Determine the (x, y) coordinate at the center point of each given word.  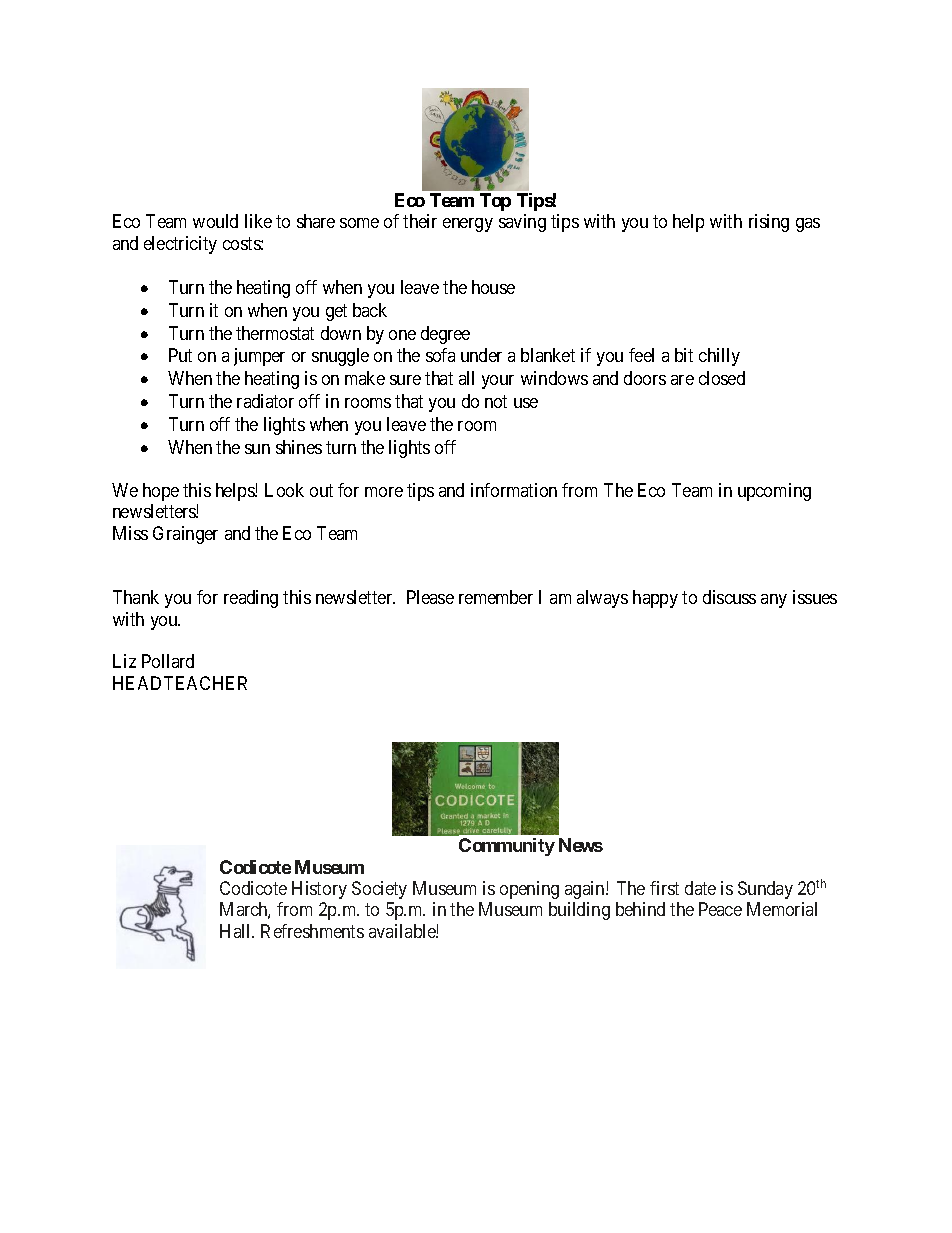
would (215, 221)
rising (769, 223)
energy (468, 225)
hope (161, 492)
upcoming (774, 492)
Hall (237, 931)
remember (496, 597)
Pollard (168, 661)
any (774, 601)
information (514, 490)
